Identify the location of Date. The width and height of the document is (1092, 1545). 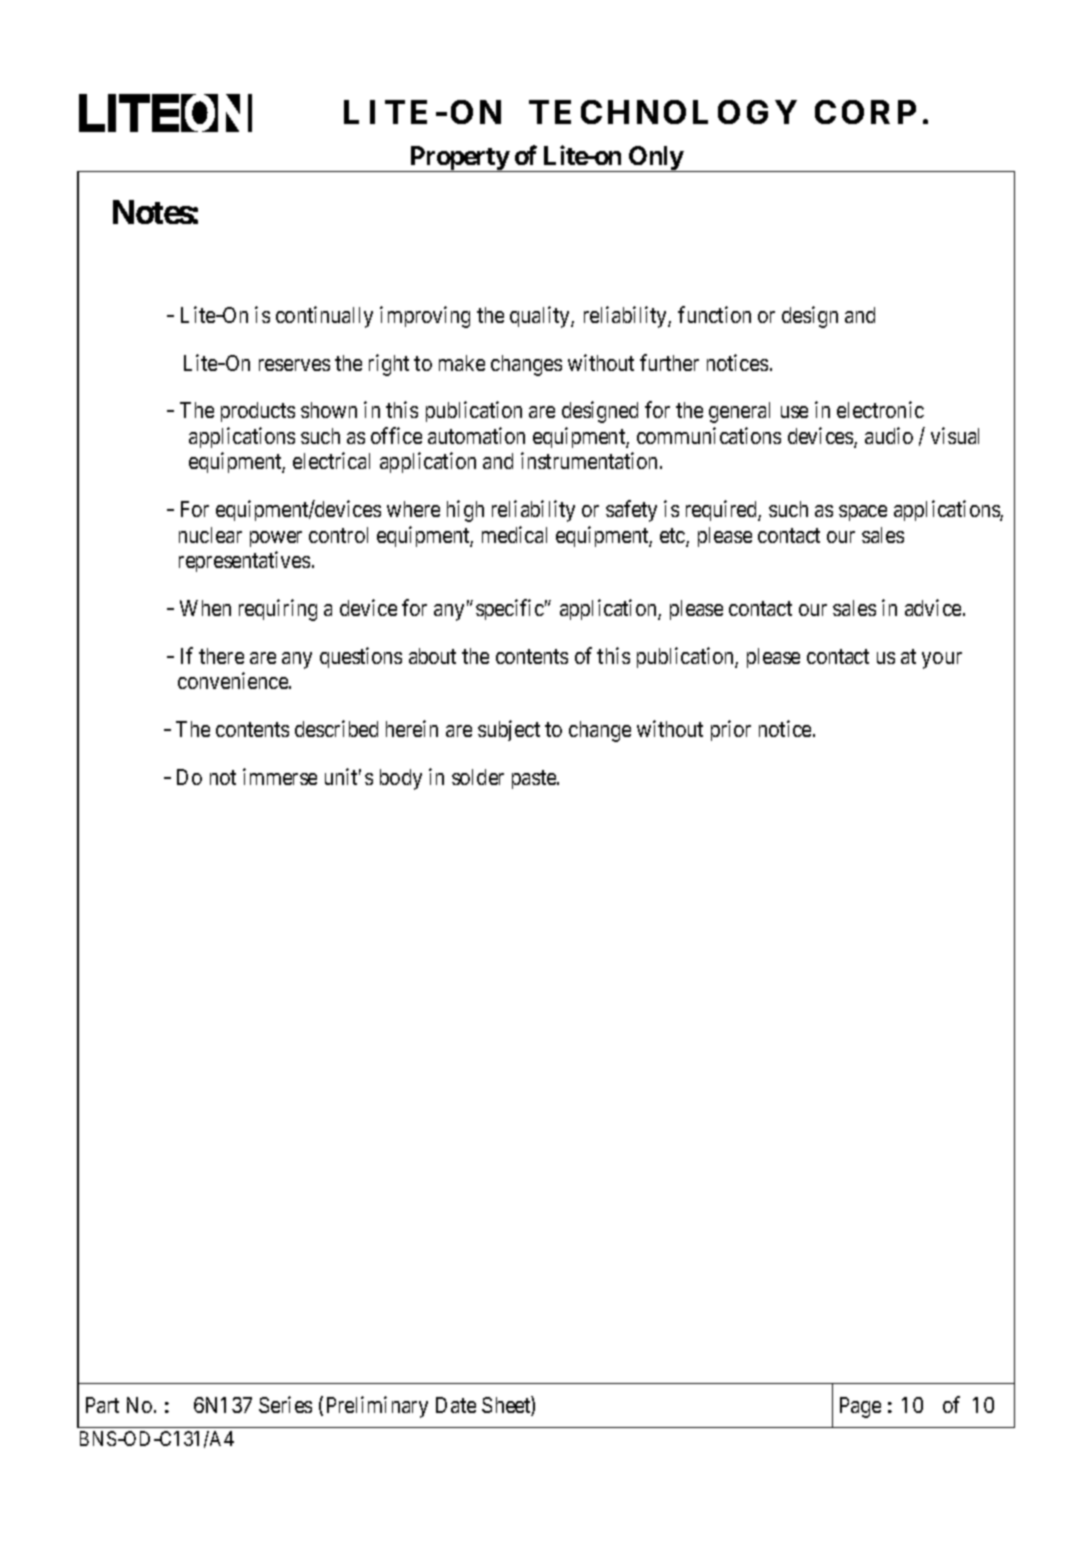
(456, 1405).
